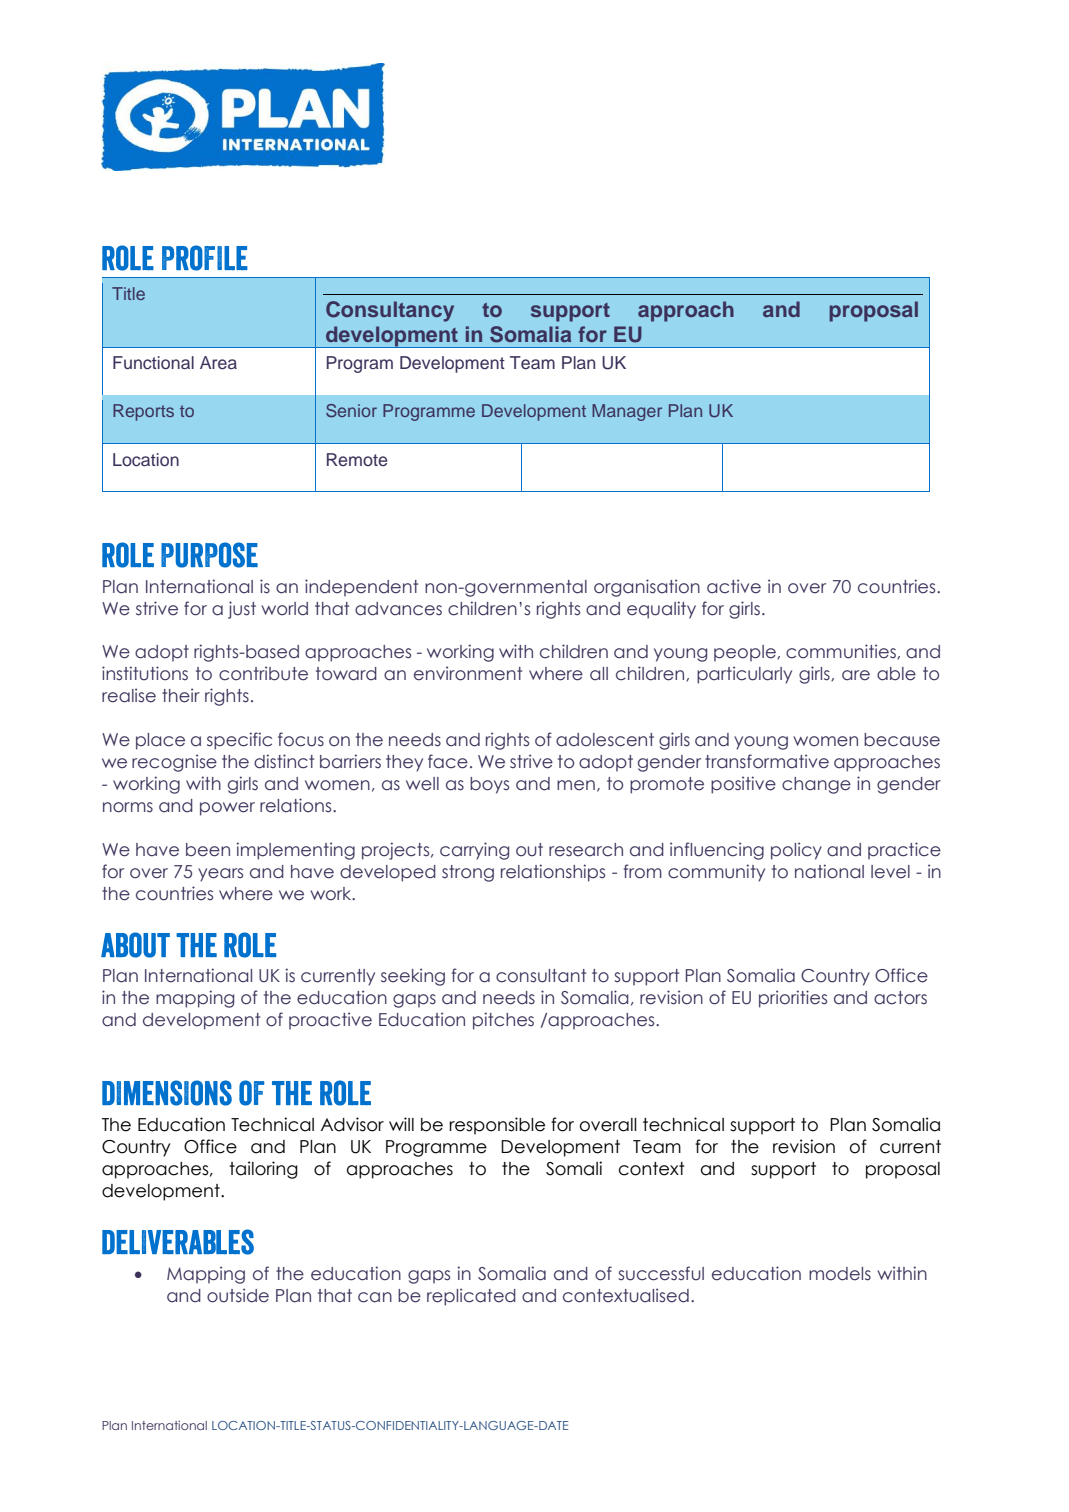  What do you see at coordinates (627, 412) in the page?
I see `Manager` at bounding box center [627, 412].
